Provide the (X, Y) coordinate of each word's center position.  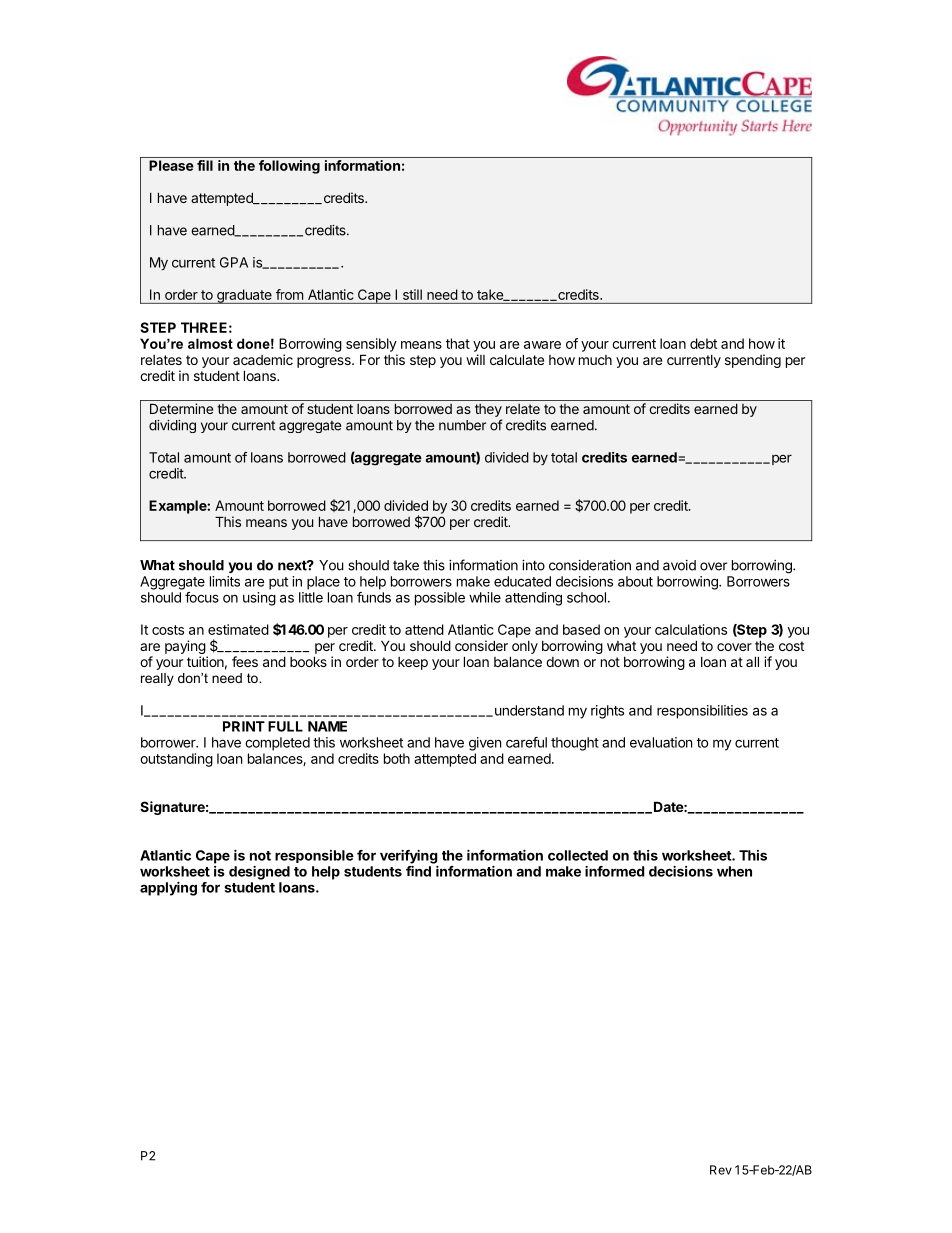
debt (703, 343)
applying (168, 889)
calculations (691, 629)
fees (245, 661)
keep (413, 663)
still (412, 294)
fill (205, 165)
